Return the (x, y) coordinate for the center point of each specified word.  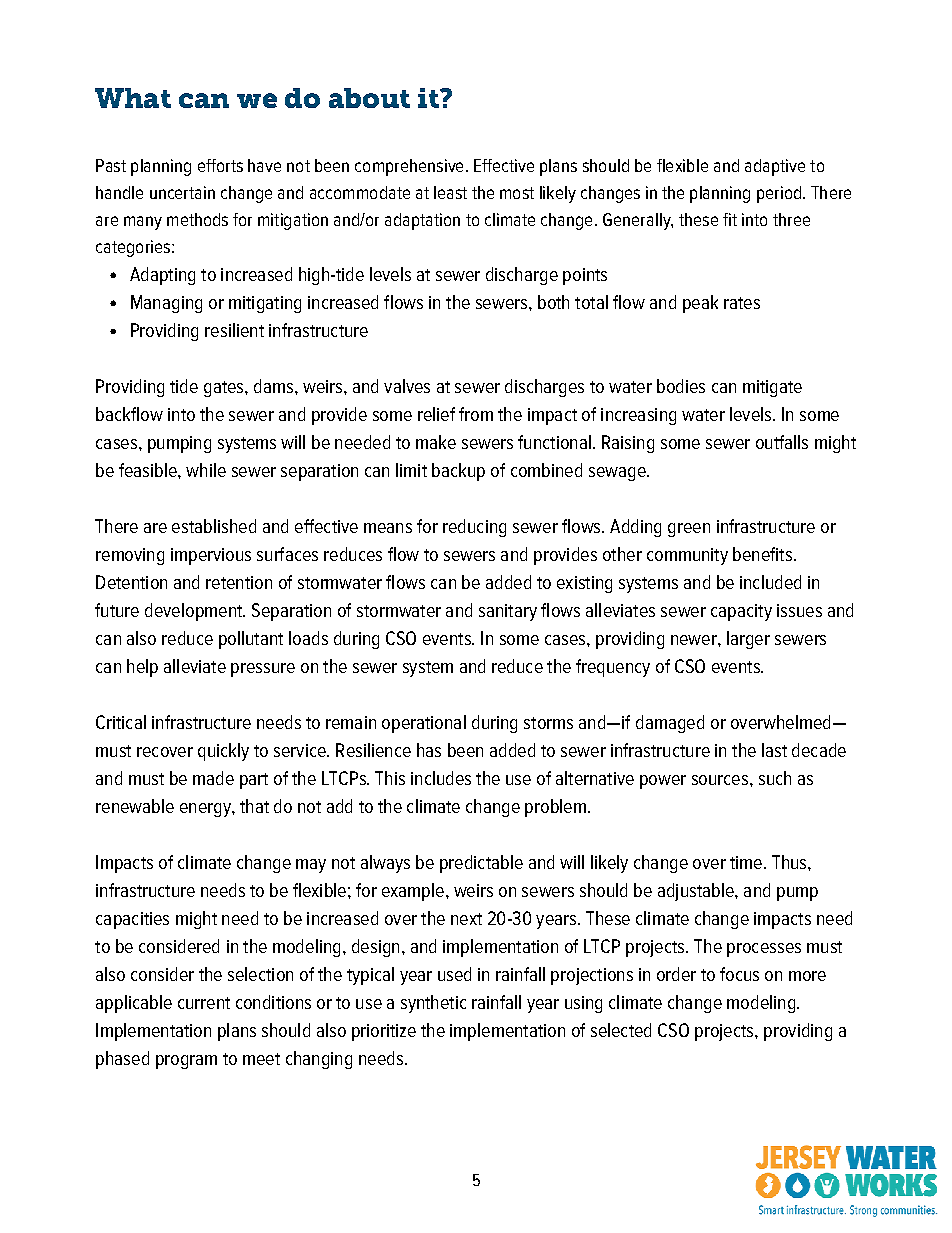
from (476, 414)
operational (424, 724)
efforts (220, 165)
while (206, 470)
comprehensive (409, 167)
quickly (223, 752)
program (186, 1062)
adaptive (775, 167)
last (774, 750)
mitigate (772, 388)
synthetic (433, 1004)
